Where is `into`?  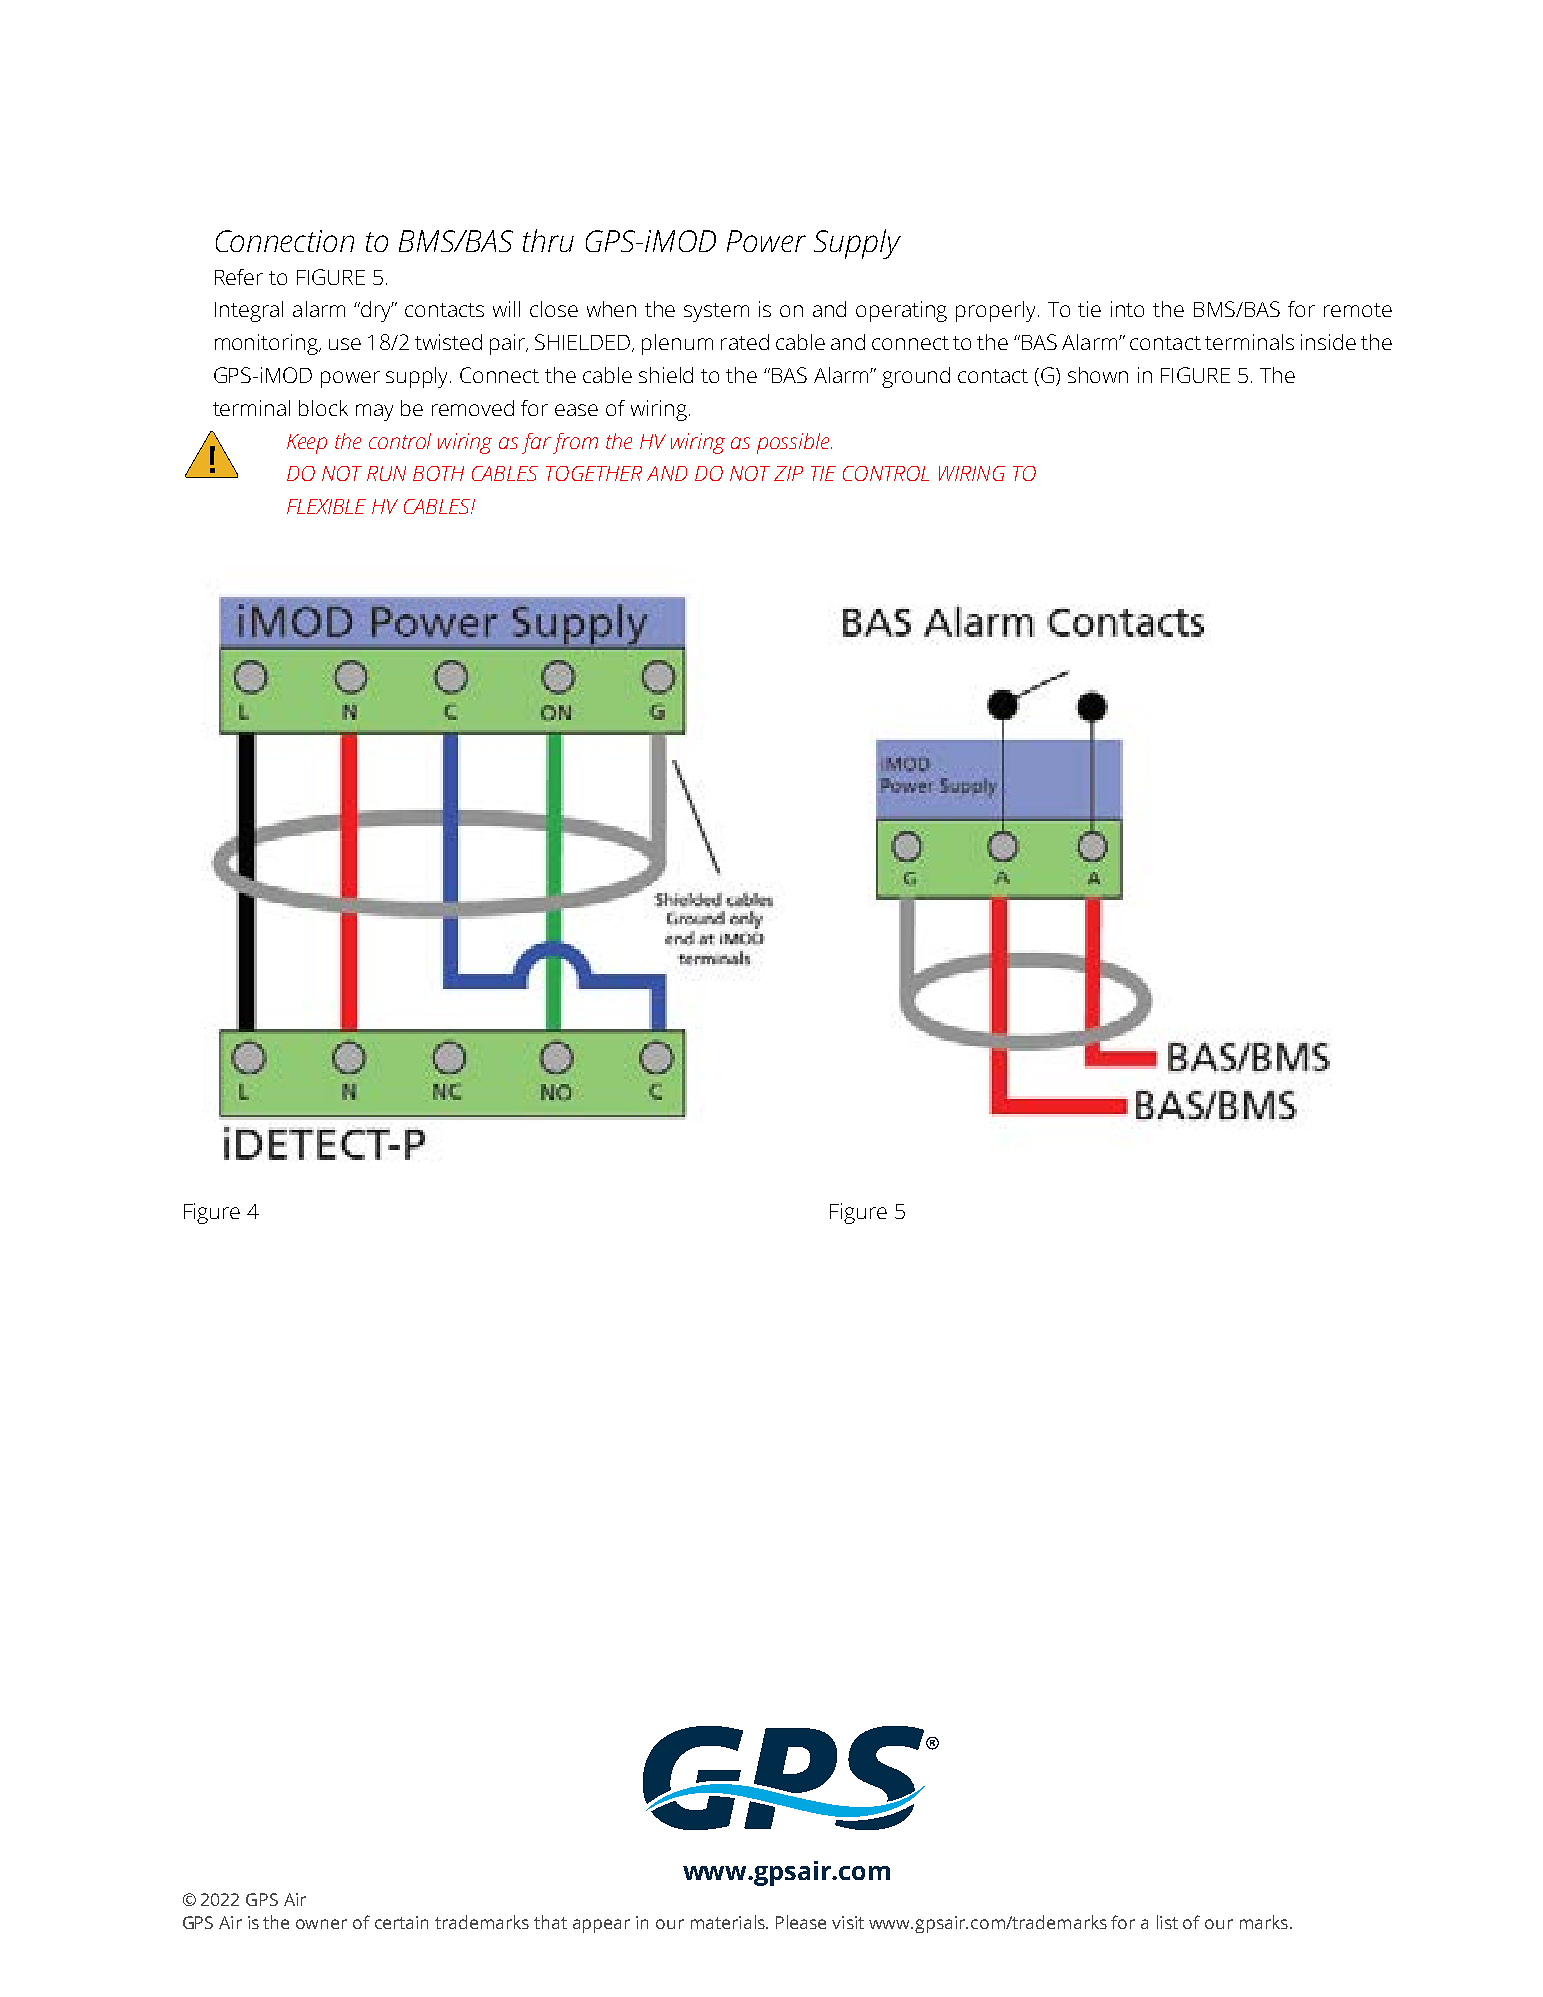 into is located at coordinates (1127, 309).
